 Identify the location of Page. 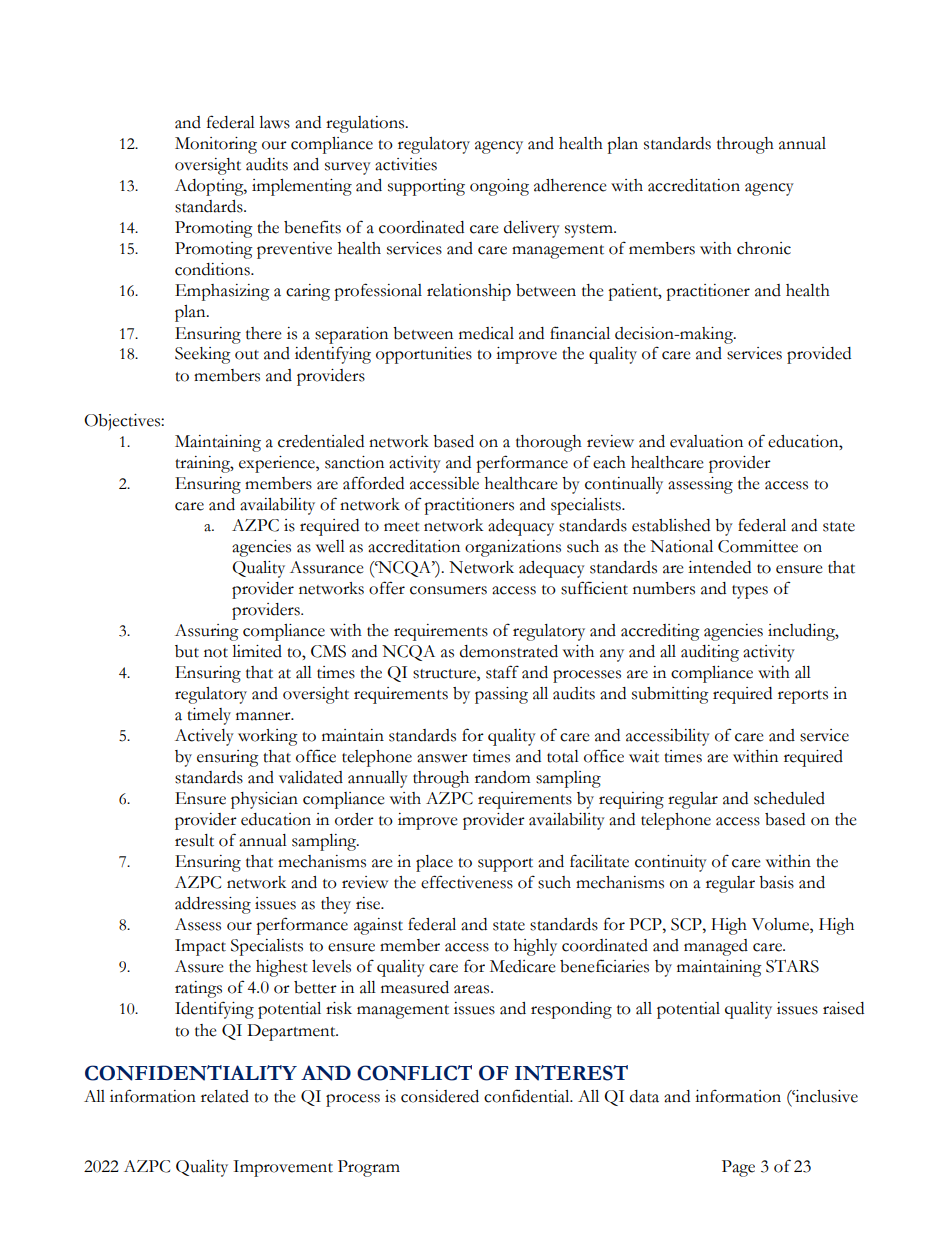
(738, 1168).
